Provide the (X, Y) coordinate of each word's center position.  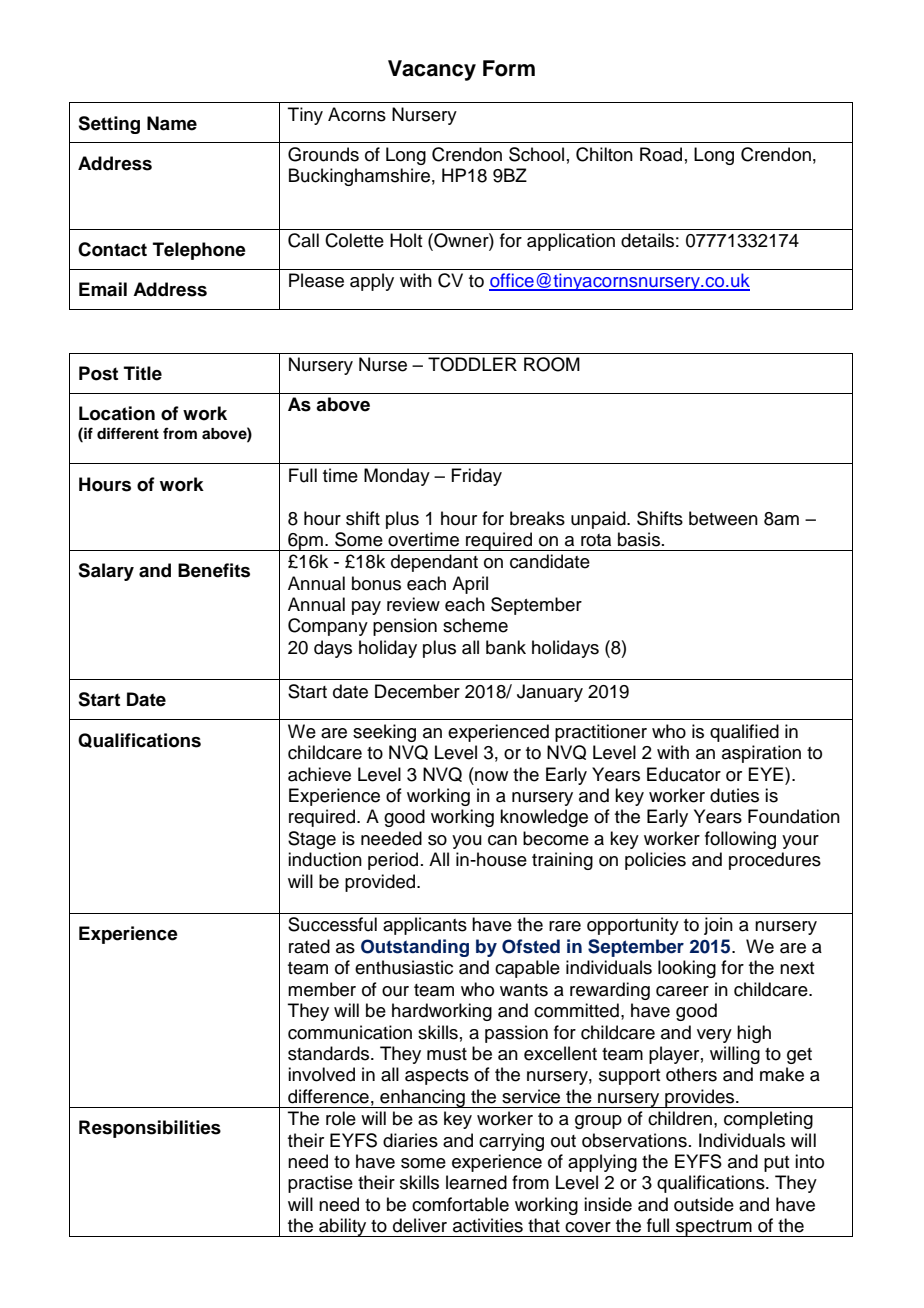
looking (687, 969)
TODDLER (472, 364)
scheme (475, 625)
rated (309, 946)
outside (704, 1204)
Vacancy (432, 70)
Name (172, 123)
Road (661, 154)
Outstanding (415, 948)
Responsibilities (150, 1129)
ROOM (552, 364)
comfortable (460, 1204)
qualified (744, 733)
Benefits (214, 570)
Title (143, 373)
